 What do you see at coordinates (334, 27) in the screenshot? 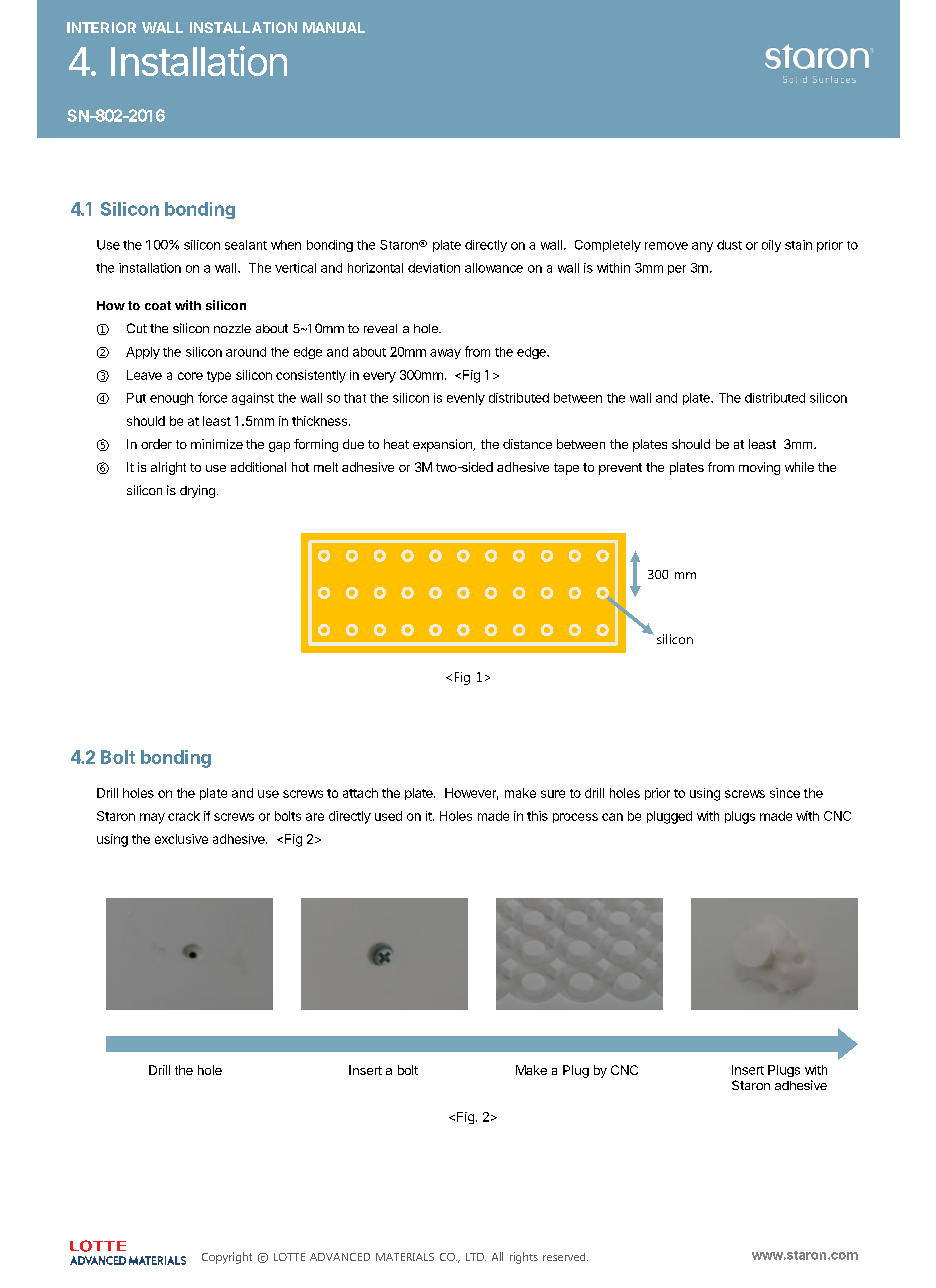
I see `MANUAL` at bounding box center [334, 27].
